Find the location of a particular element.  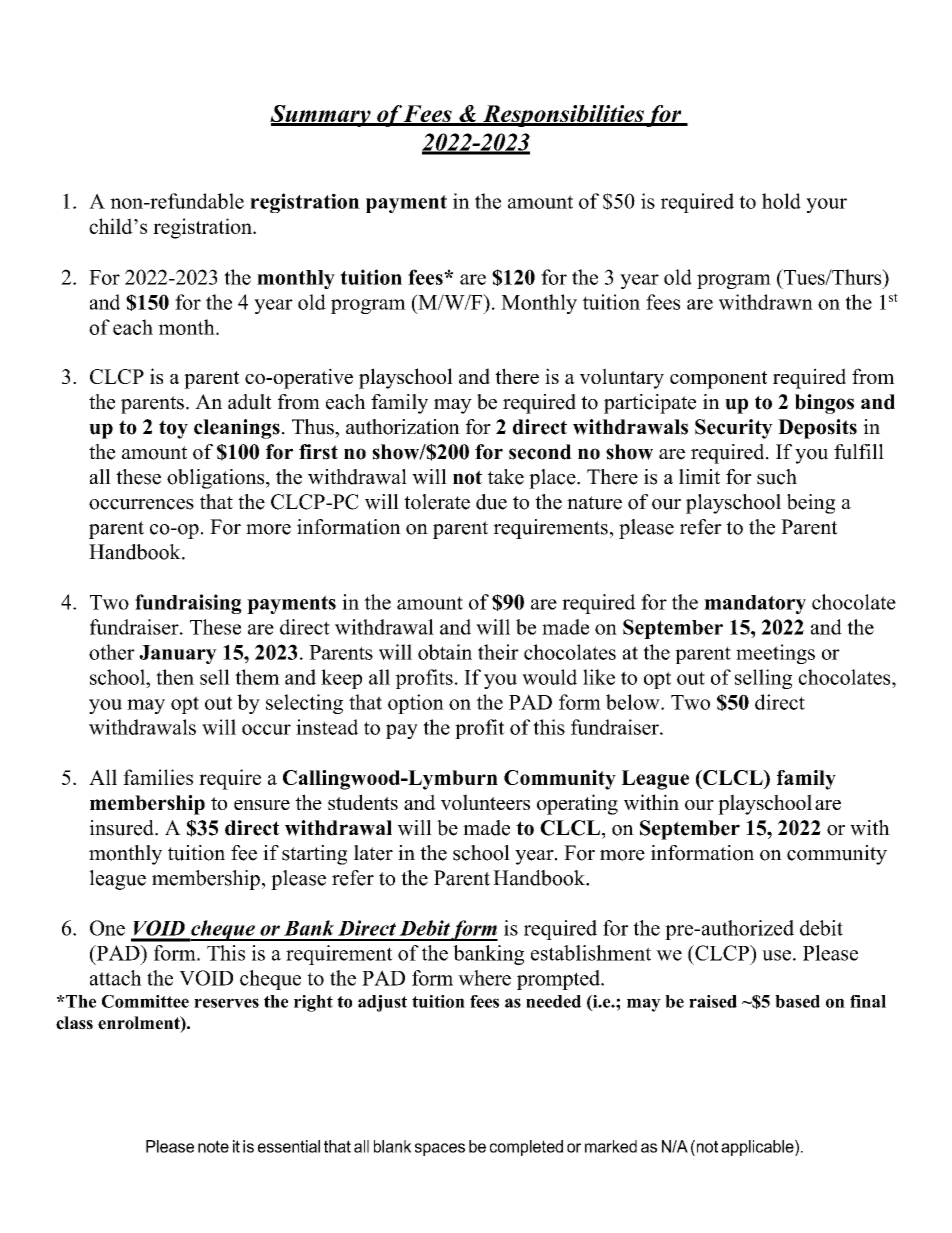

Summary is located at coordinates (321, 116).
